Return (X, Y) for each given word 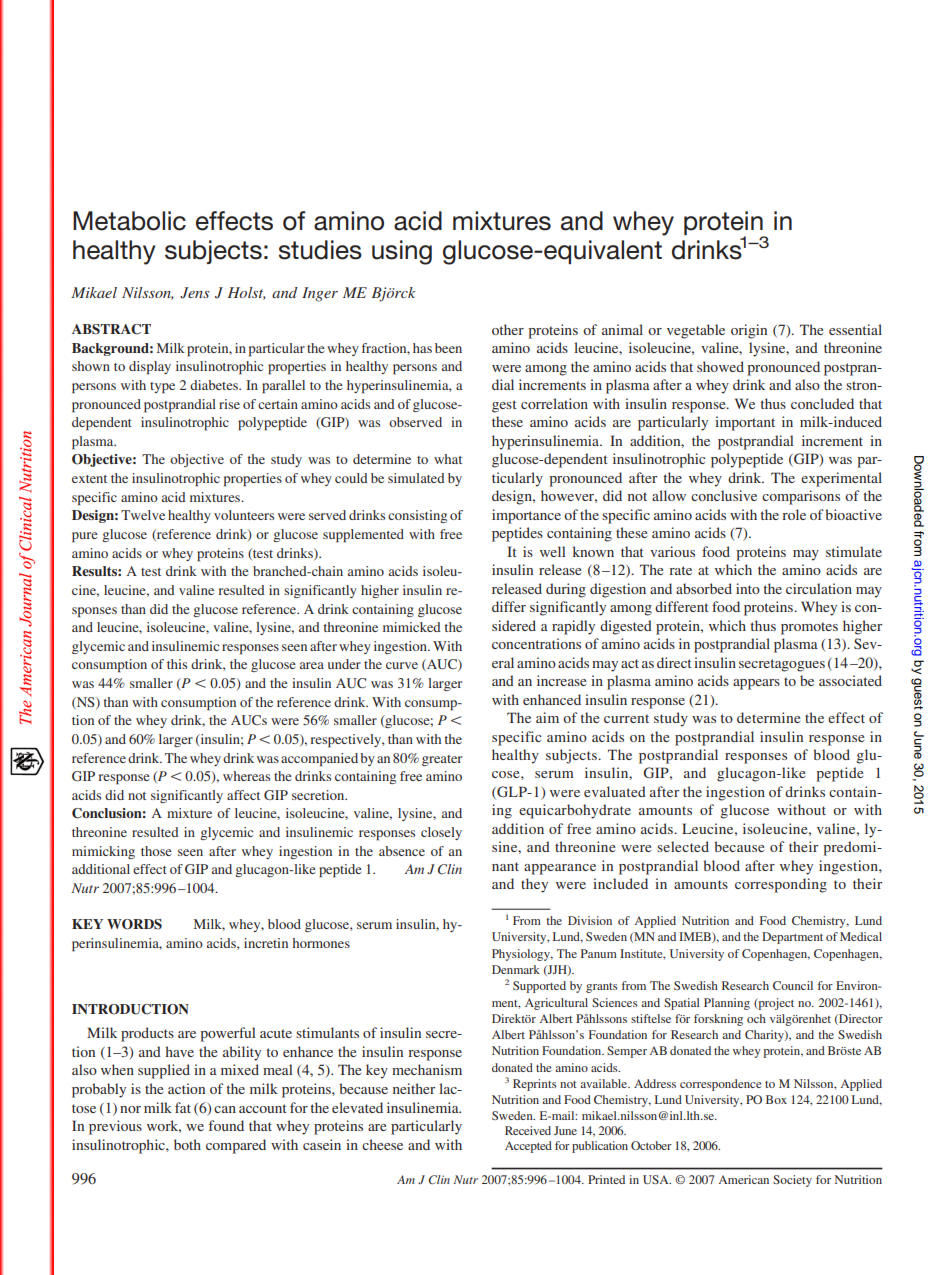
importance (526, 516)
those (156, 851)
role (794, 514)
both (187, 1144)
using (402, 252)
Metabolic (129, 221)
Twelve (143, 515)
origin (749, 331)
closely (441, 833)
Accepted (528, 1147)
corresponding (781, 885)
